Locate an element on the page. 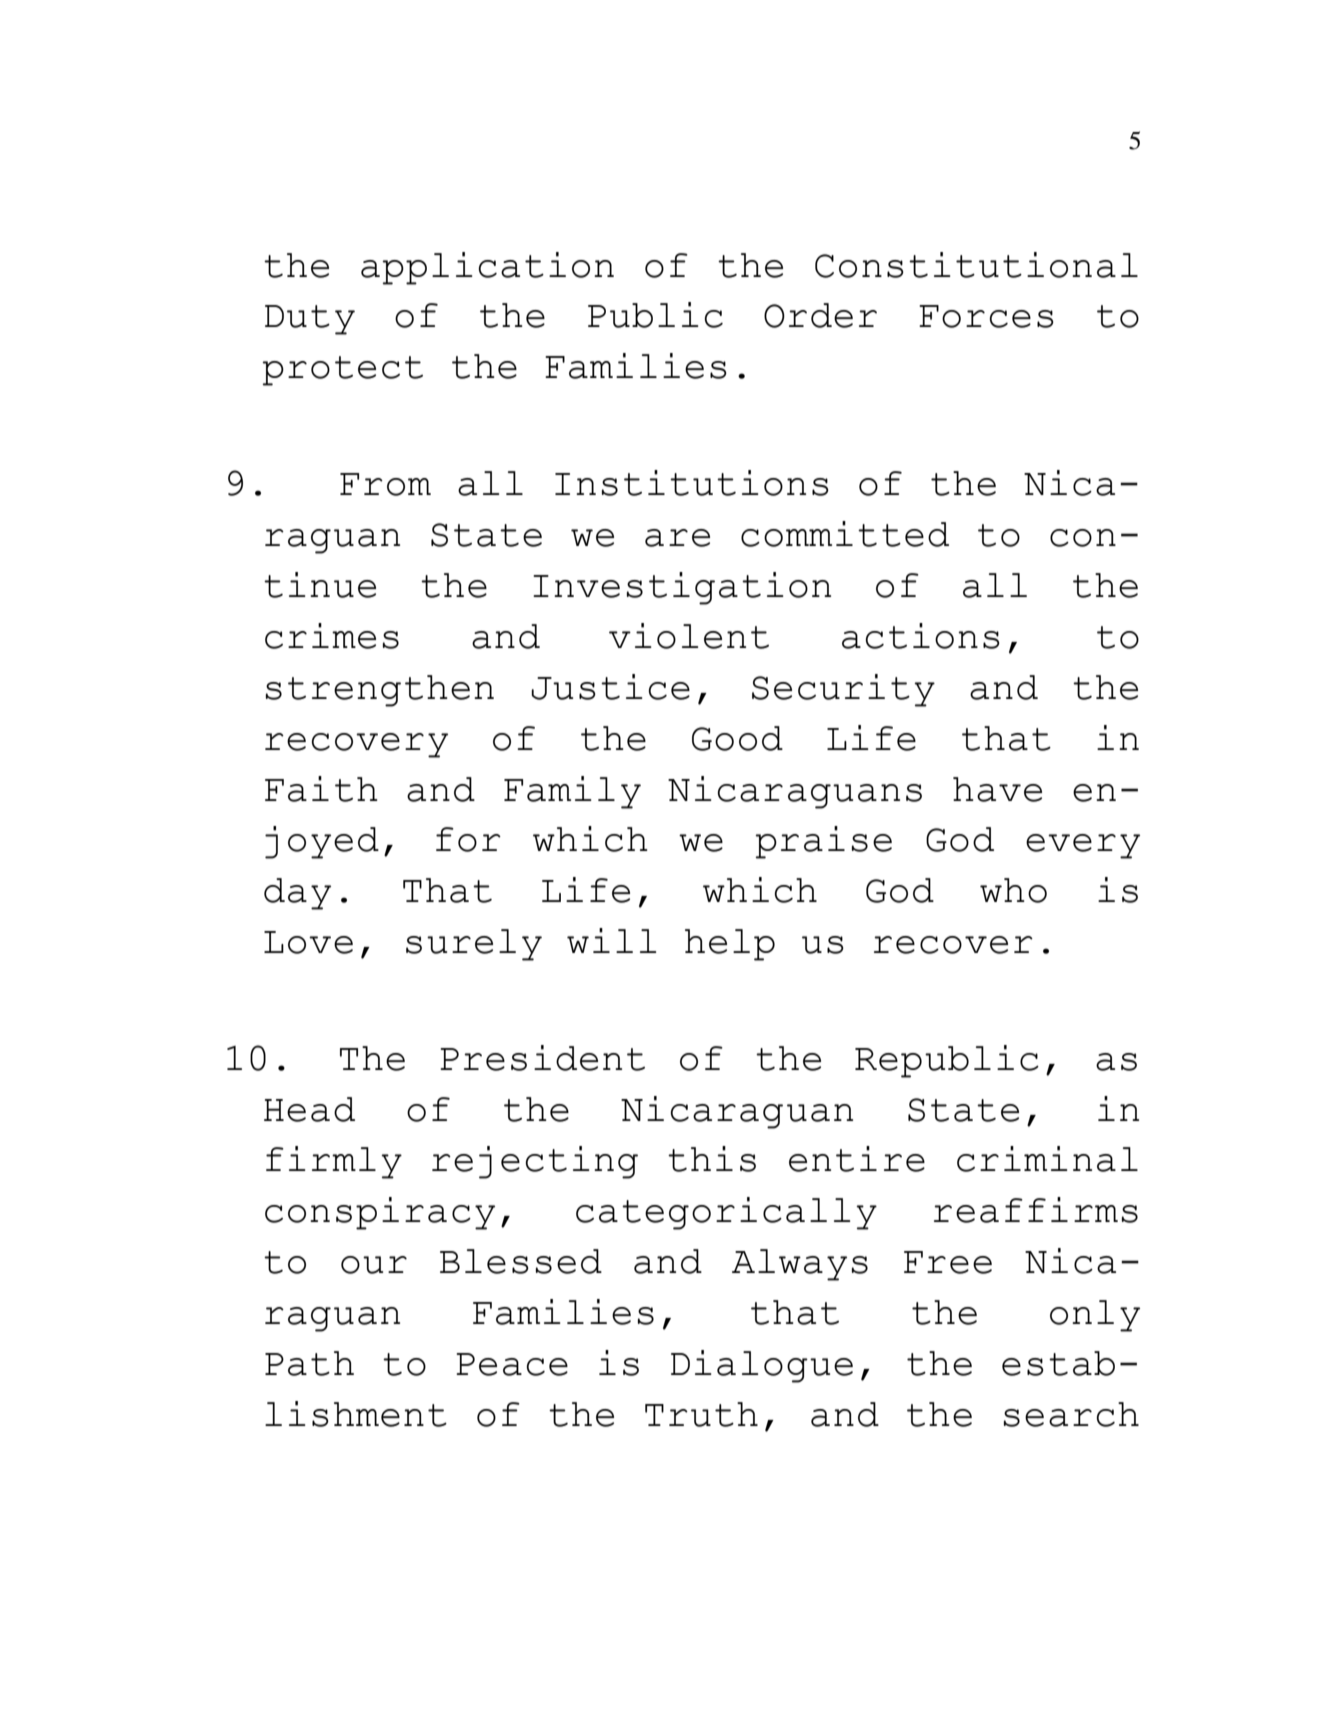 This page has width=1326, height=1716. have is located at coordinates (997, 789).
